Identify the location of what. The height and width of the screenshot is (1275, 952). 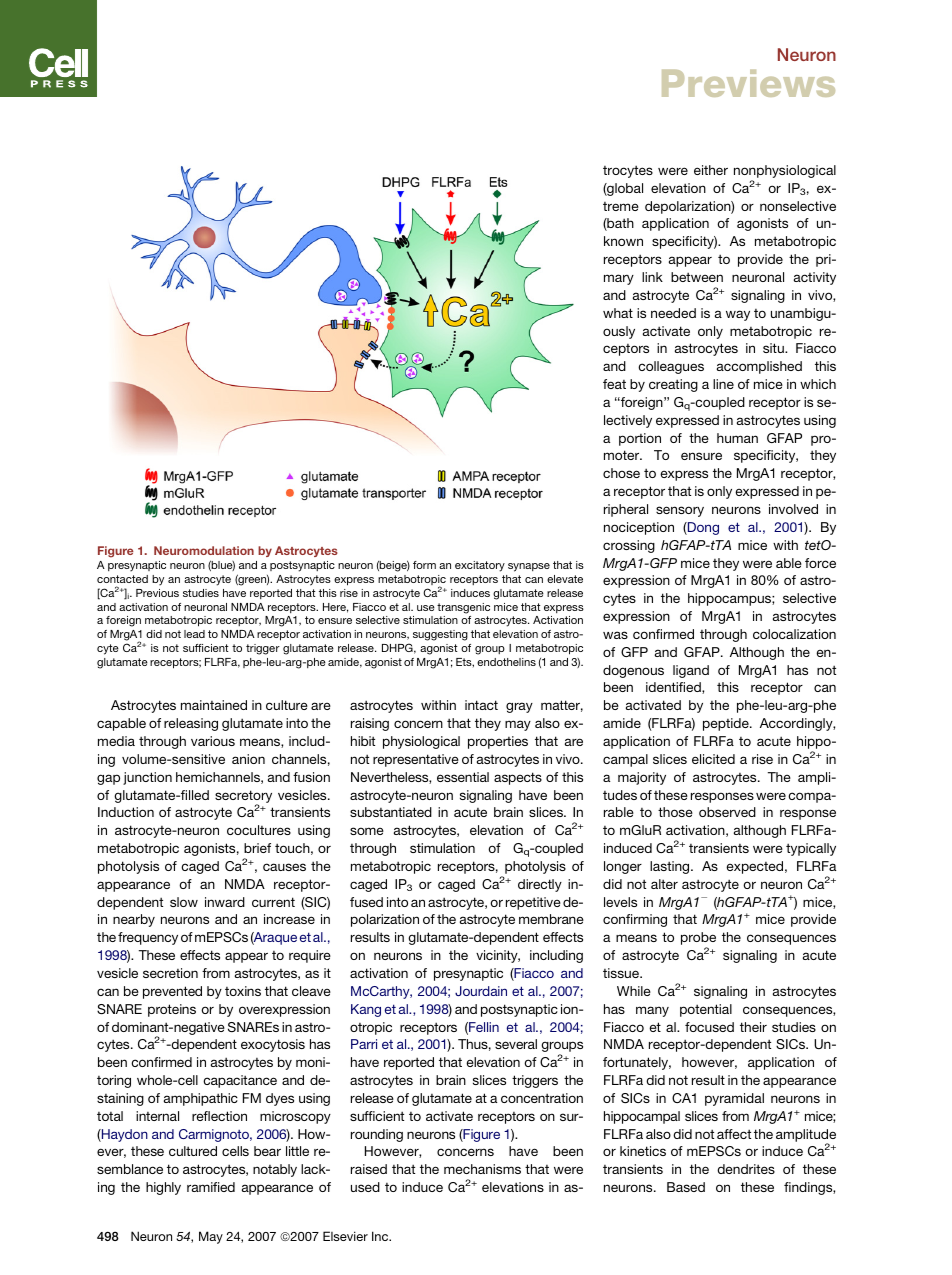
(618, 313).
